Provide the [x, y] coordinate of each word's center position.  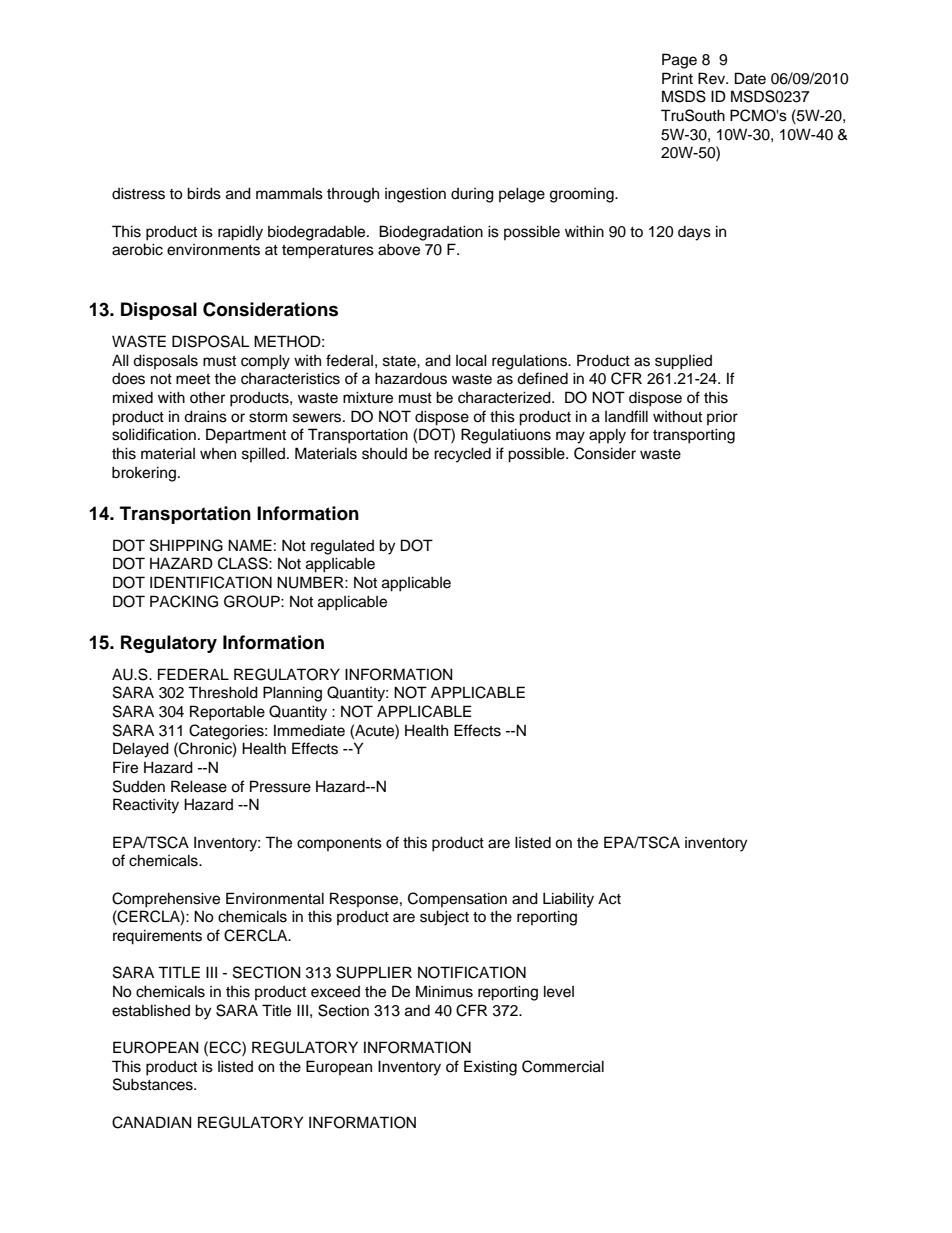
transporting [694, 436]
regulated [342, 547]
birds [204, 193]
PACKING [184, 601]
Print [677, 78]
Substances [154, 1084]
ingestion [415, 195]
